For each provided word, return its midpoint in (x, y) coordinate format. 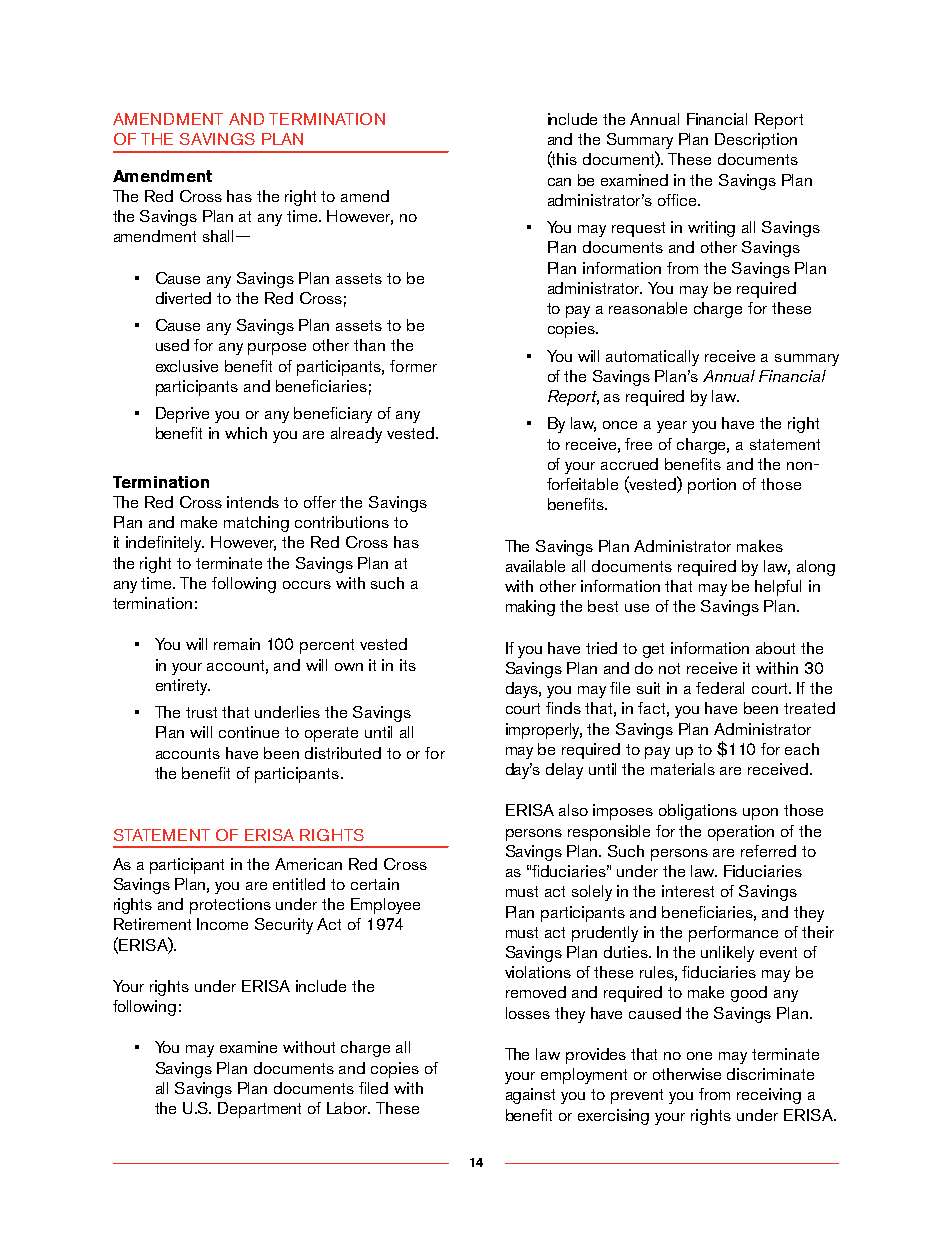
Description (756, 141)
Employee (385, 906)
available (535, 566)
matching (256, 524)
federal (720, 688)
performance (733, 934)
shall (220, 236)
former (413, 366)
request (638, 229)
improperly (544, 731)
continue (249, 732)
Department (259, 1110)
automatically (652, 358)
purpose (277, 349)
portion (712, 486)
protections (230, 906)
